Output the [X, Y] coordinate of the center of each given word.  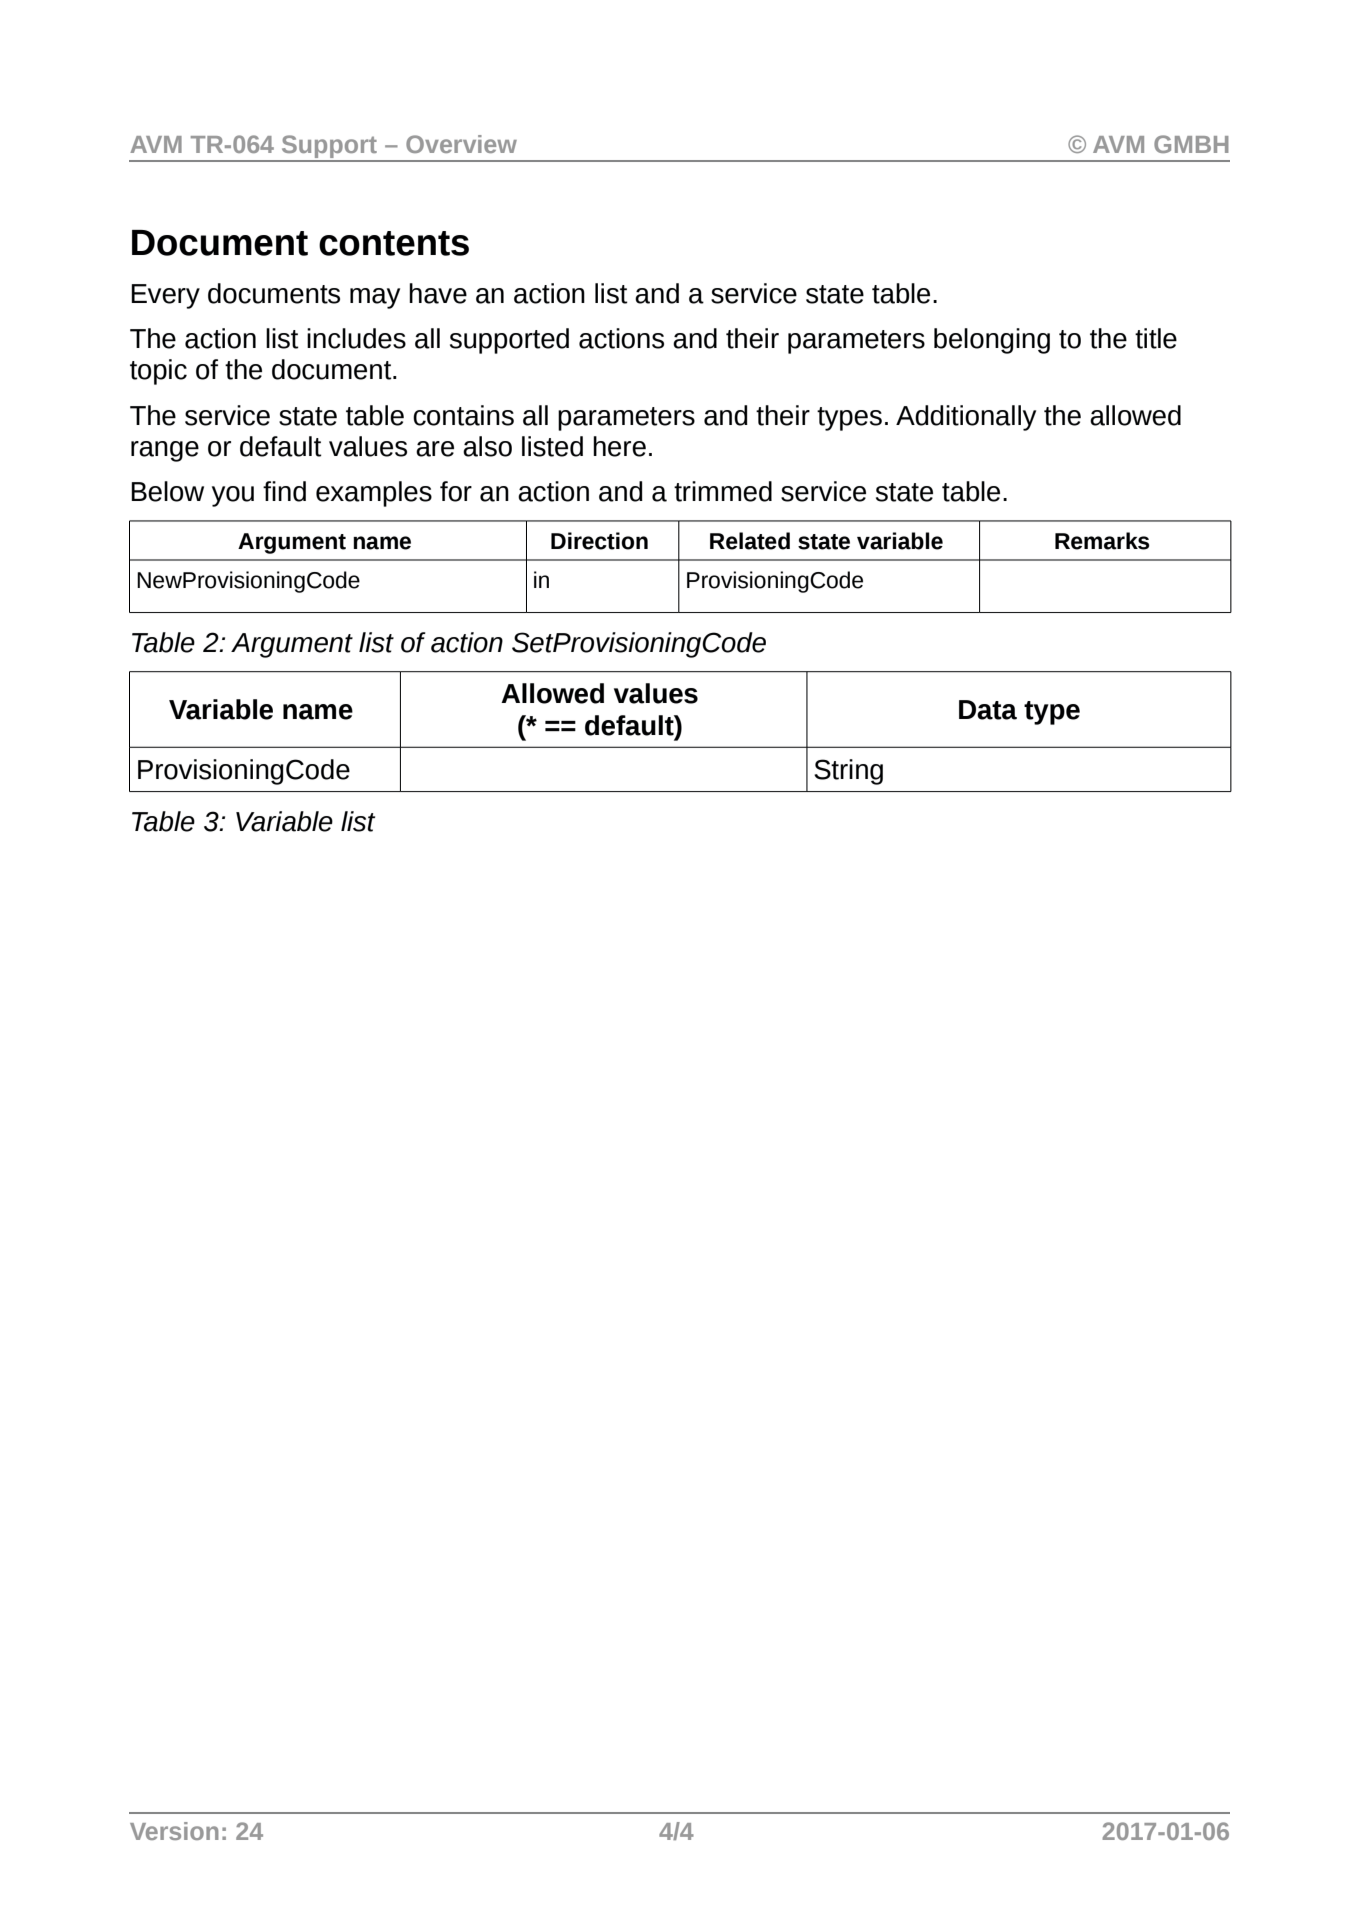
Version [174, 1831]
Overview [461, 144]
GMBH [1191, 144]
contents [394, 243]
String [848, 772]
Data [988, 710]
